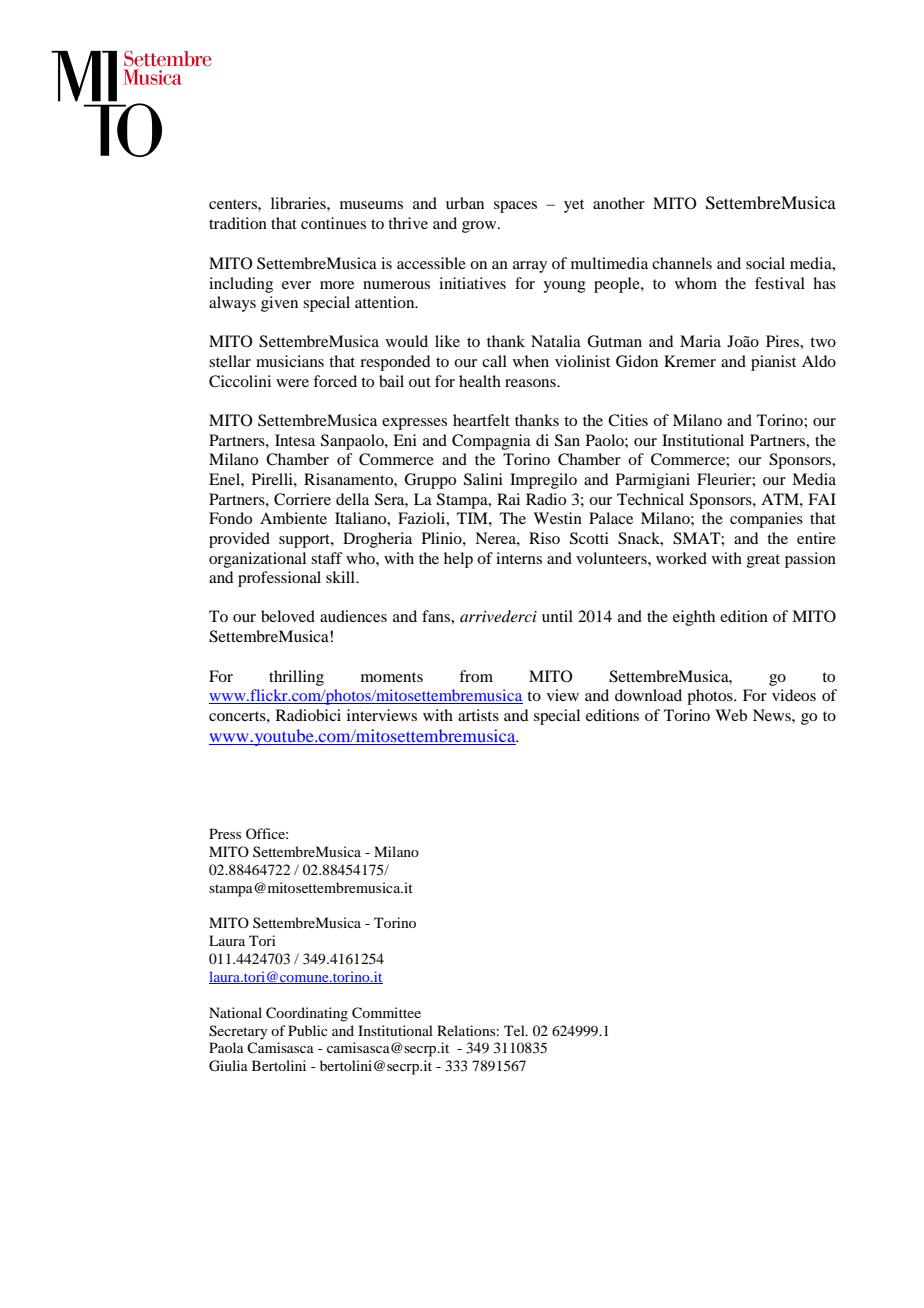  Describe the element at coordinates (773, 715) in the document. I see `News` at that location.
